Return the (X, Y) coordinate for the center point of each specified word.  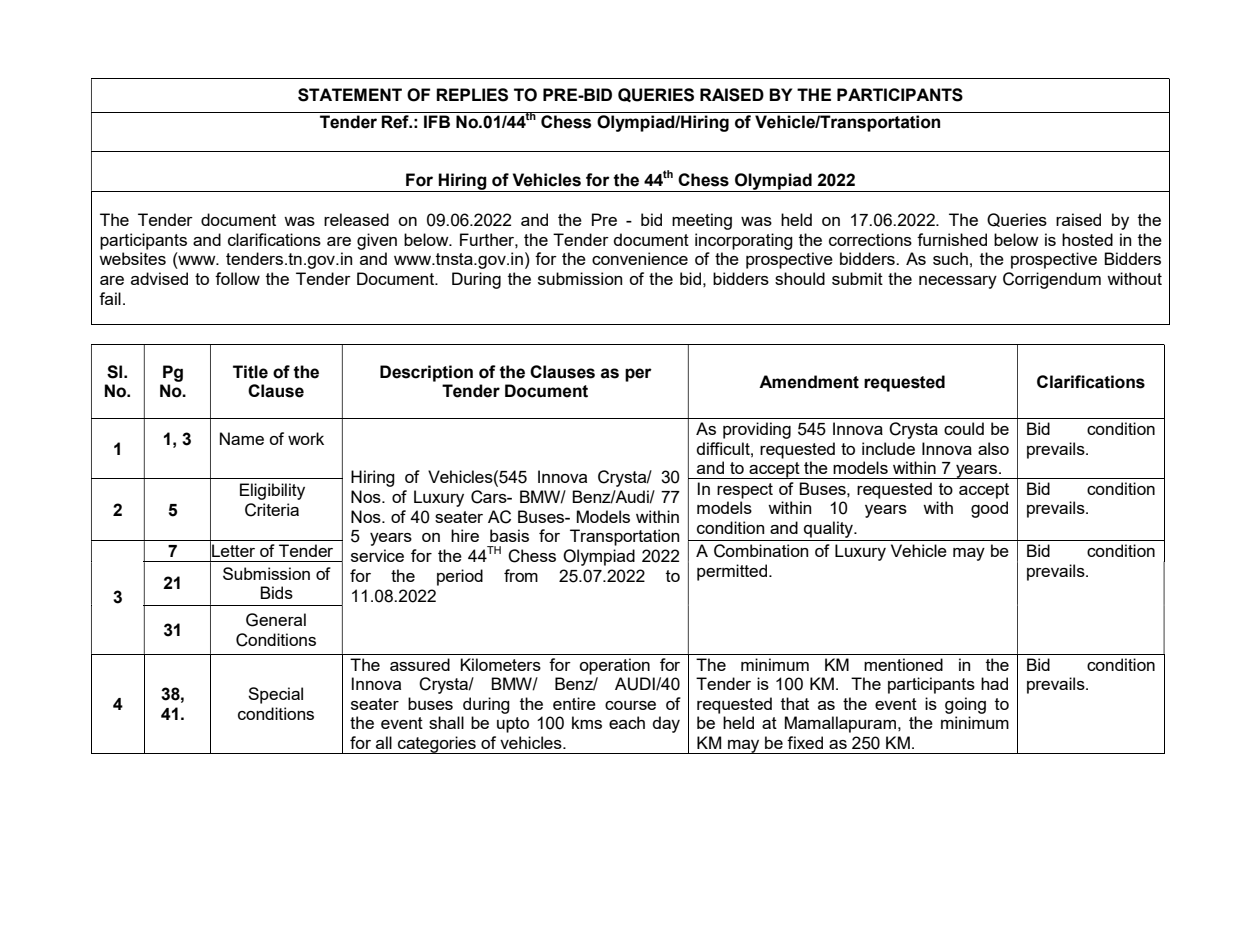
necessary (958, 282)
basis (509, 535)
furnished (952, 239)
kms (587, 722)
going (965, 705)
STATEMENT (350, 95)
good (989, 509)
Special (275, 695)
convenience (640, 258)
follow (237, 278)
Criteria (272, 510)
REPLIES (472, 95)
